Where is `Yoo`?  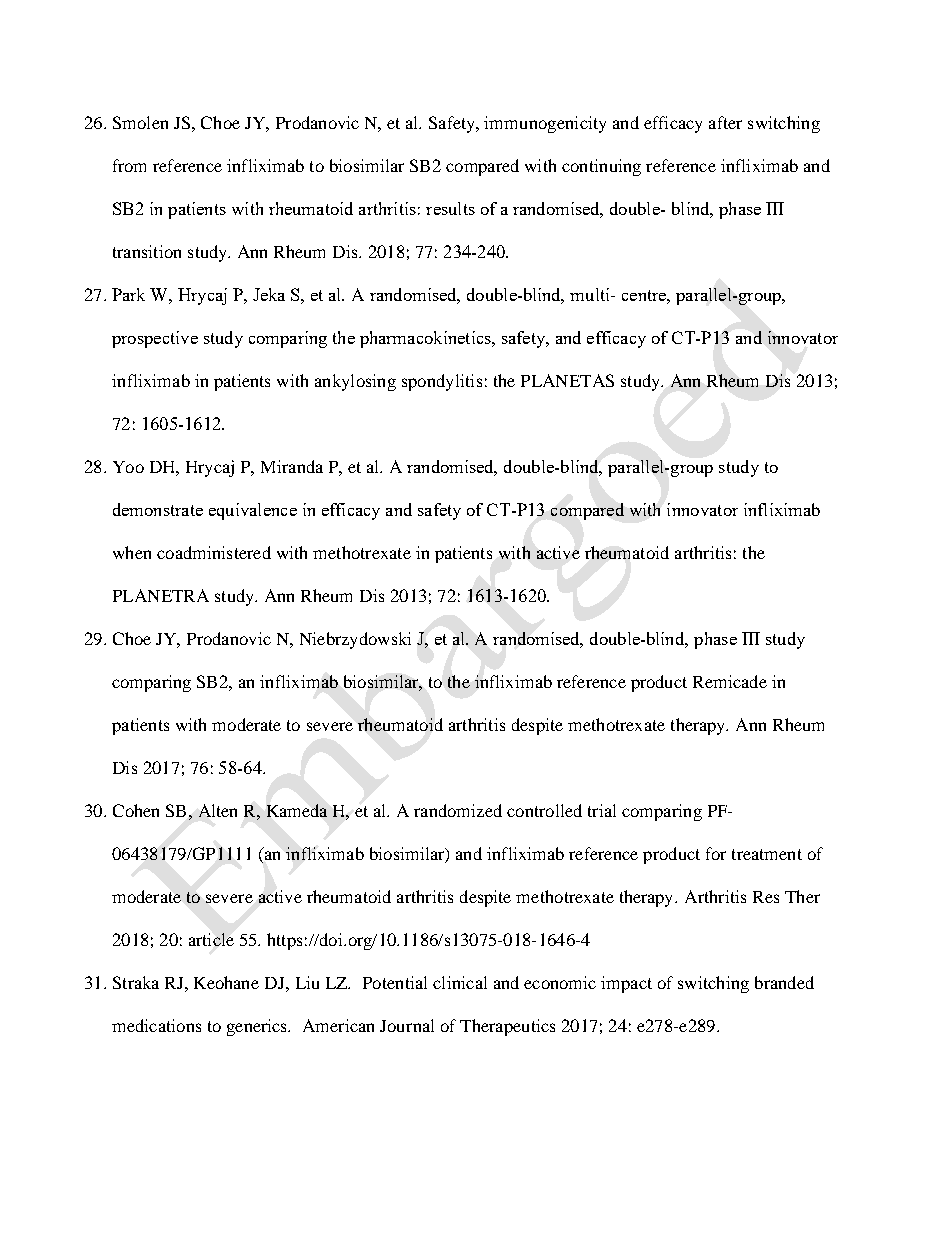
Yoo is located at coordinates (128, 467).
